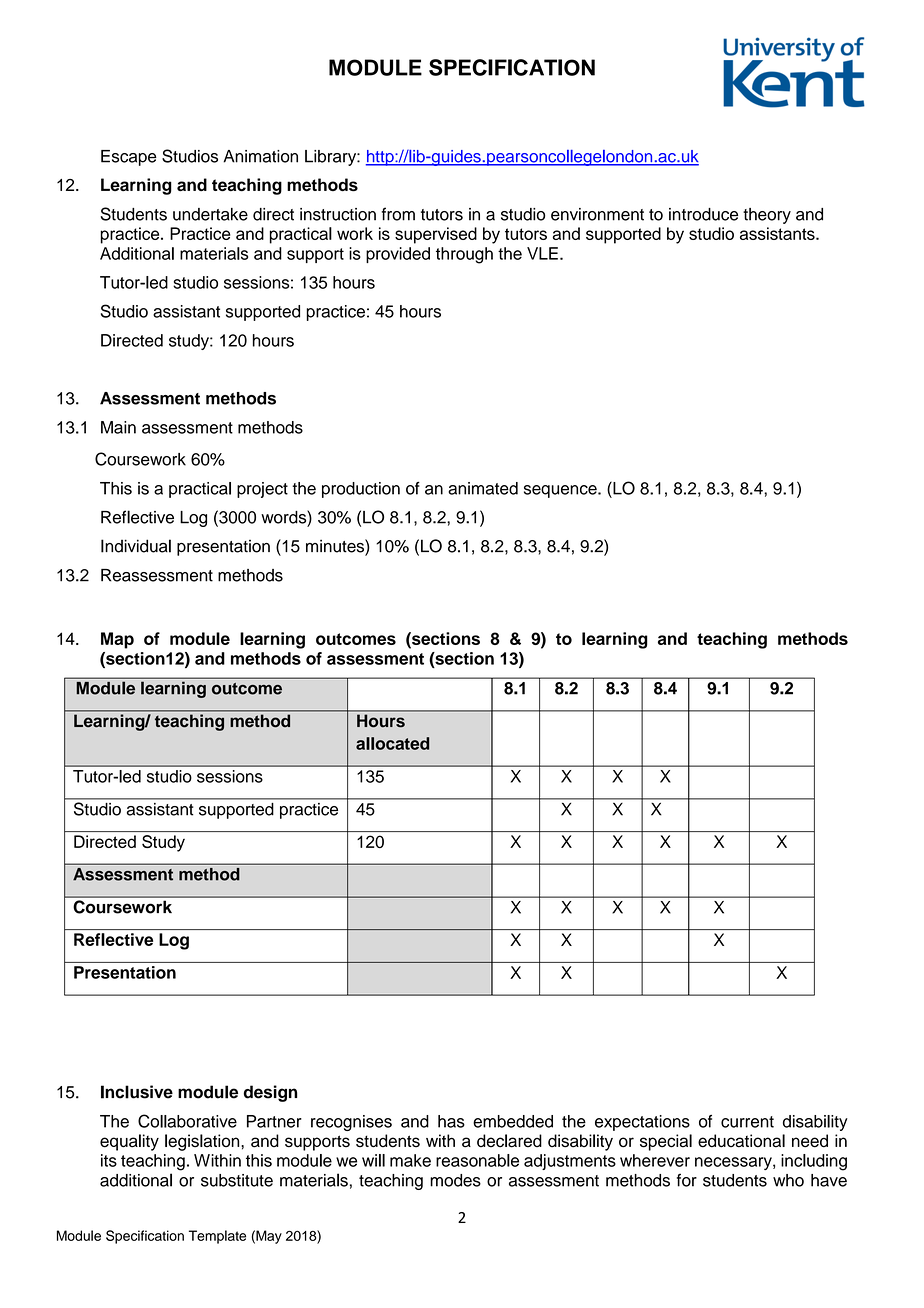 The image size is (924, 1308). What do you see at coordinates (451, 1121) in the screenshot?
I see `has` at bounding box center [451, 1121].
